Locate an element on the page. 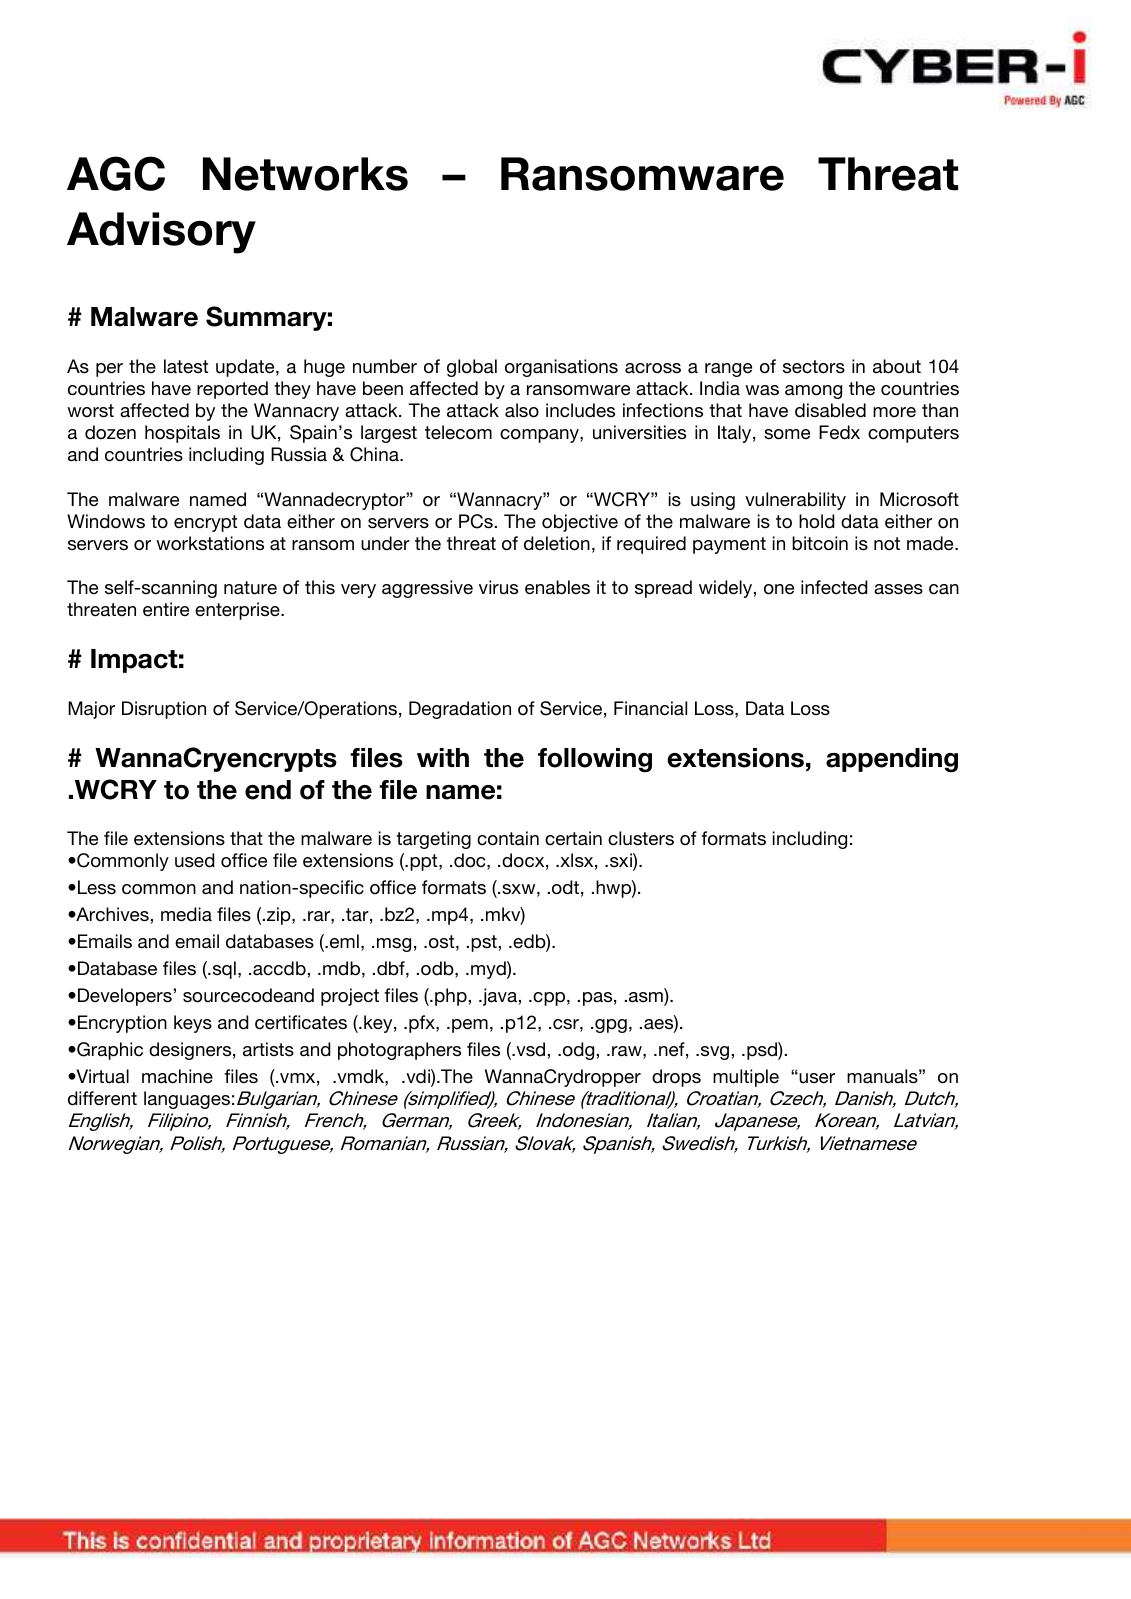 The width and height of the page is (1131, 1599). with is located at coordinates (443, 757).
